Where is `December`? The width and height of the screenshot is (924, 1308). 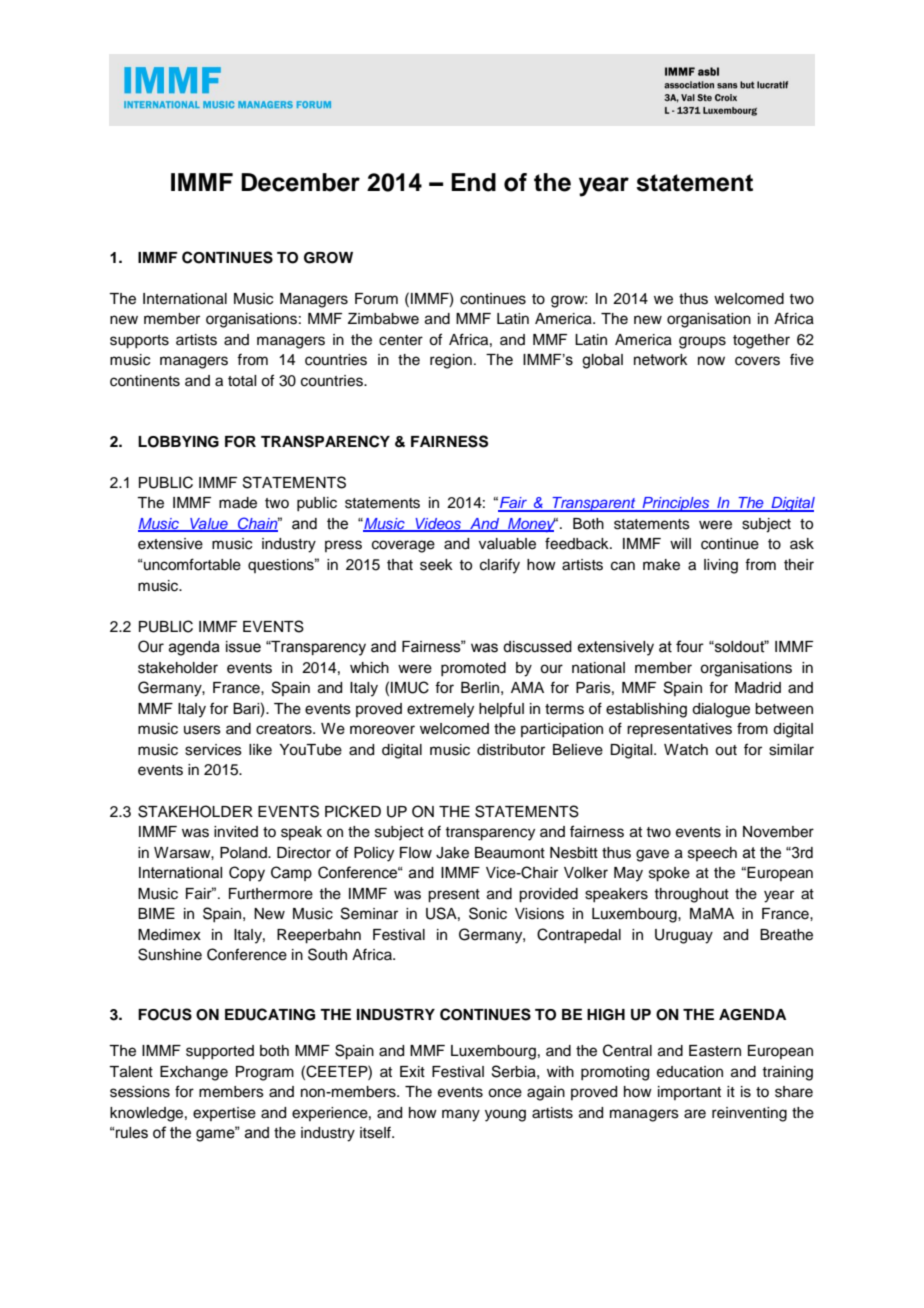
December is located at coordinates (300, 182).
